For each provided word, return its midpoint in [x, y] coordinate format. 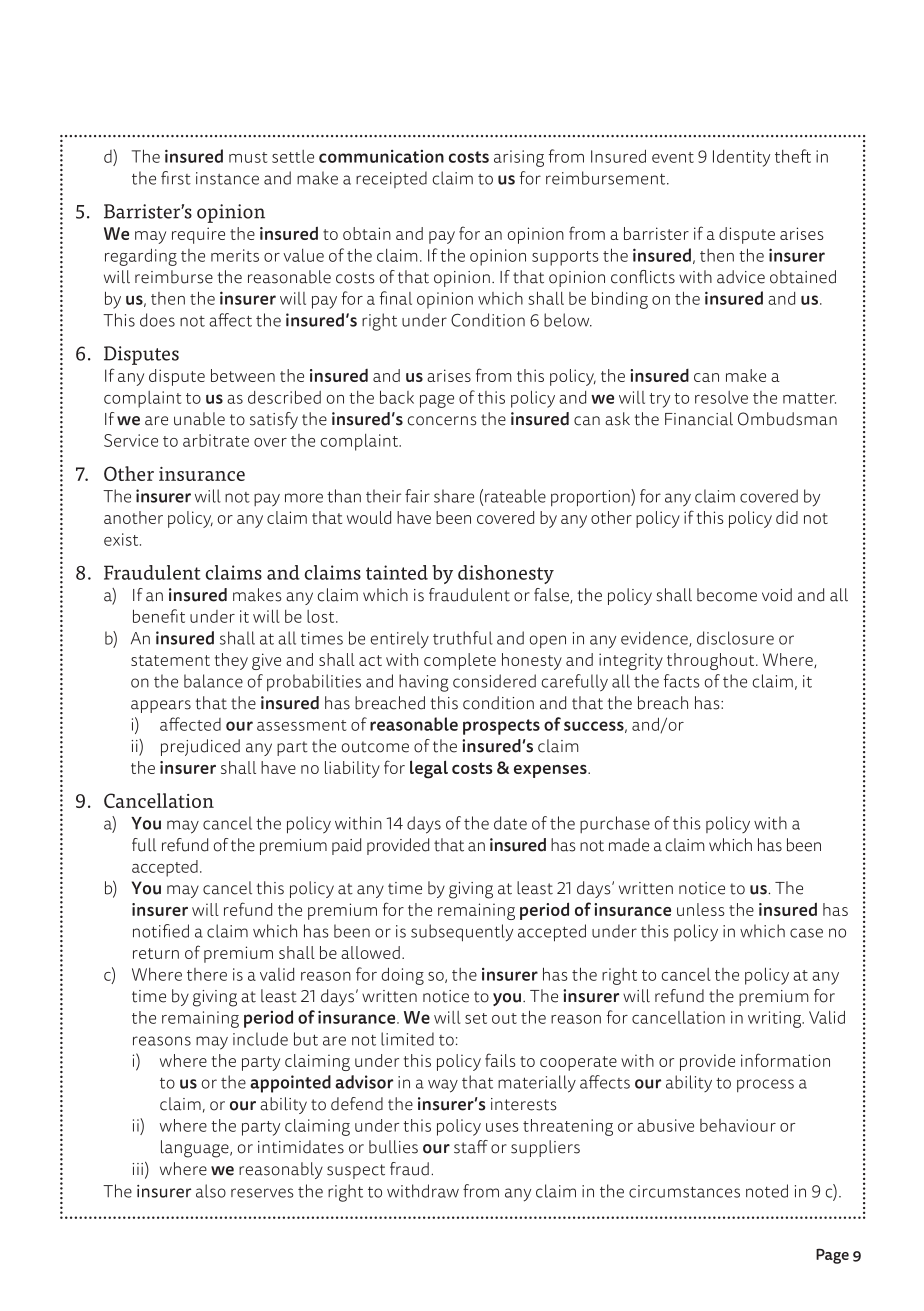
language [196, 1149]
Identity [741, 158]
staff [471, 1147]
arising [519, 158]
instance [227, 178]
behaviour [738, 1125]
